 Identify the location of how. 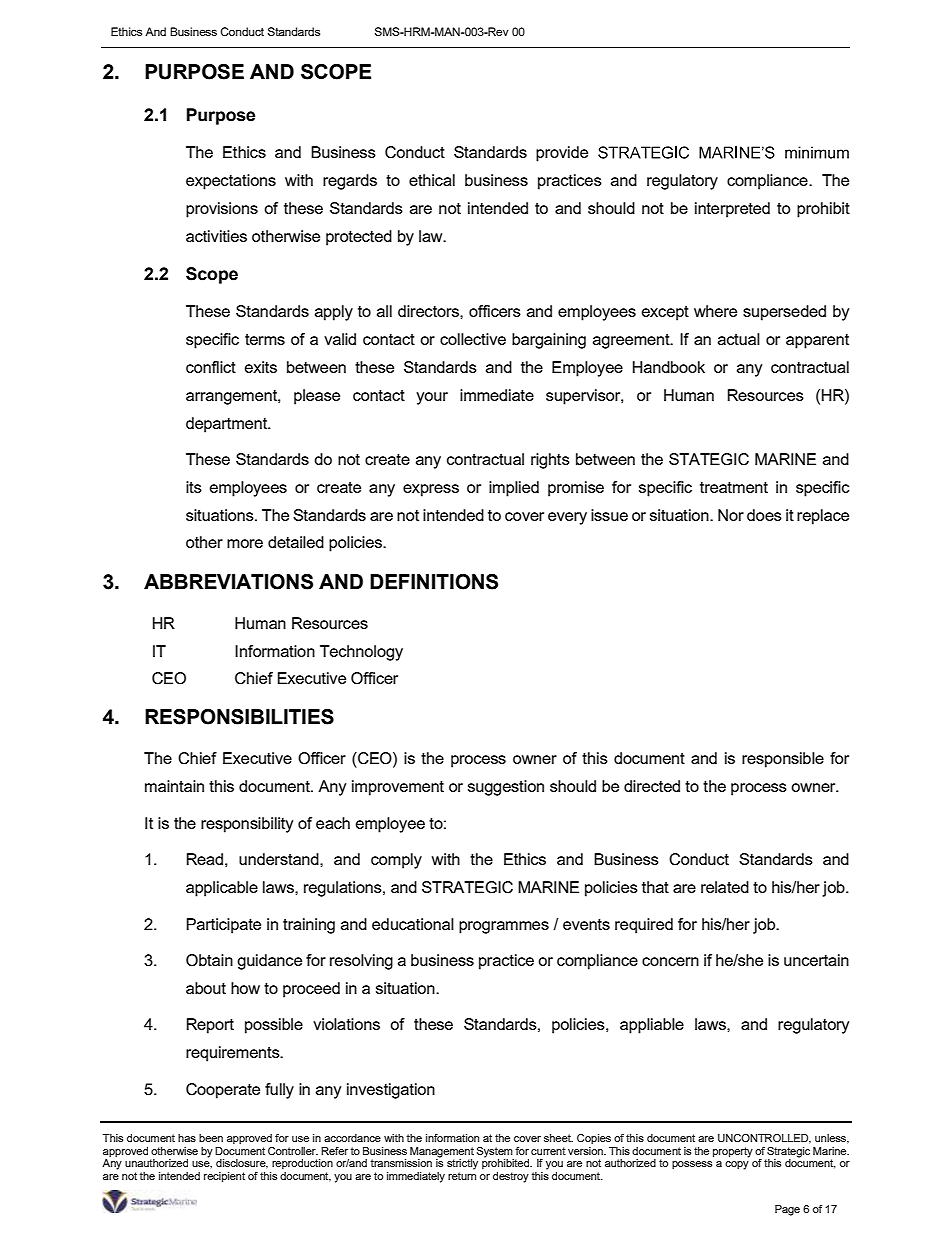
(245, 988).
